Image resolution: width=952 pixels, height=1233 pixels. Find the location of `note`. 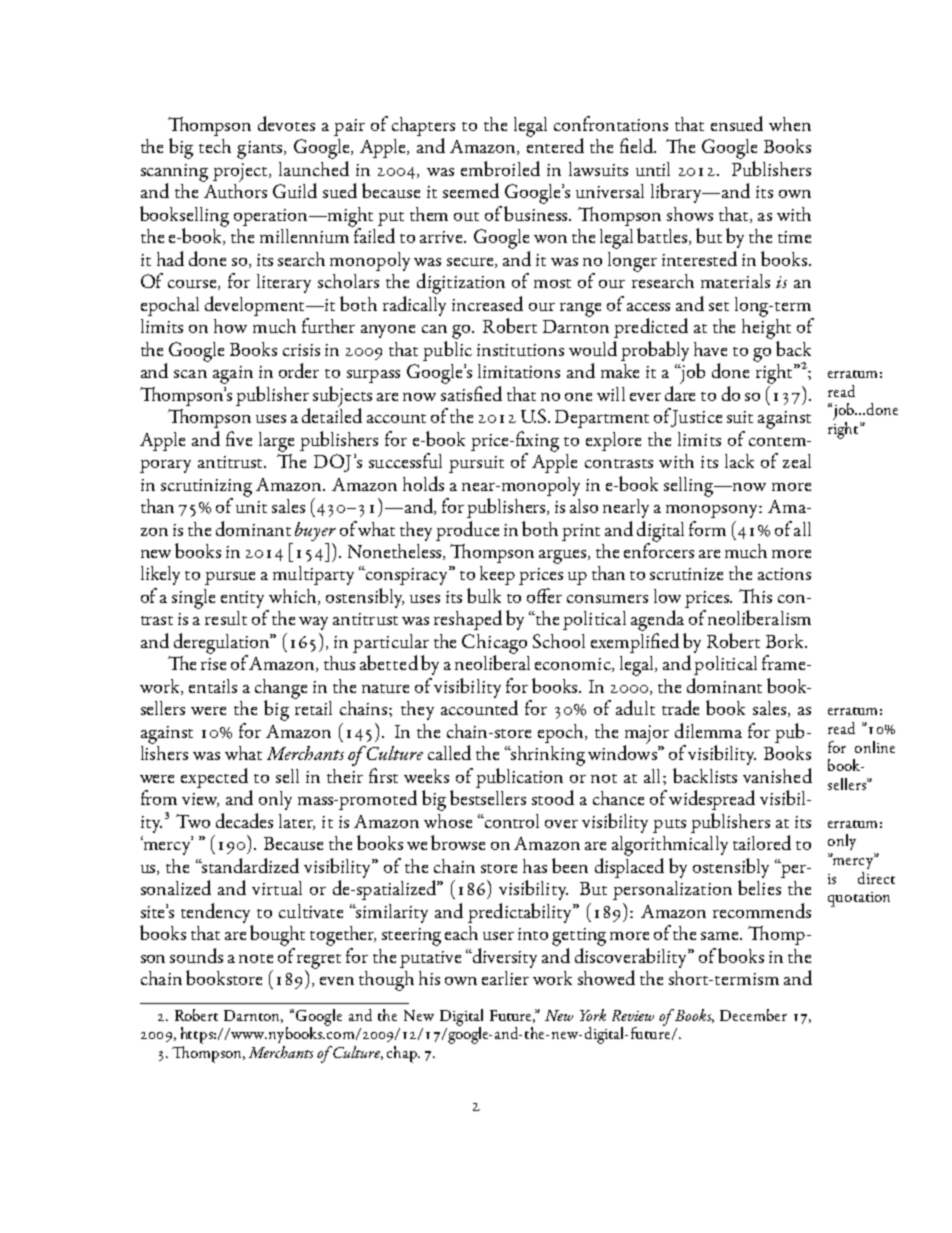

note is located at coordinates (256, 958).
